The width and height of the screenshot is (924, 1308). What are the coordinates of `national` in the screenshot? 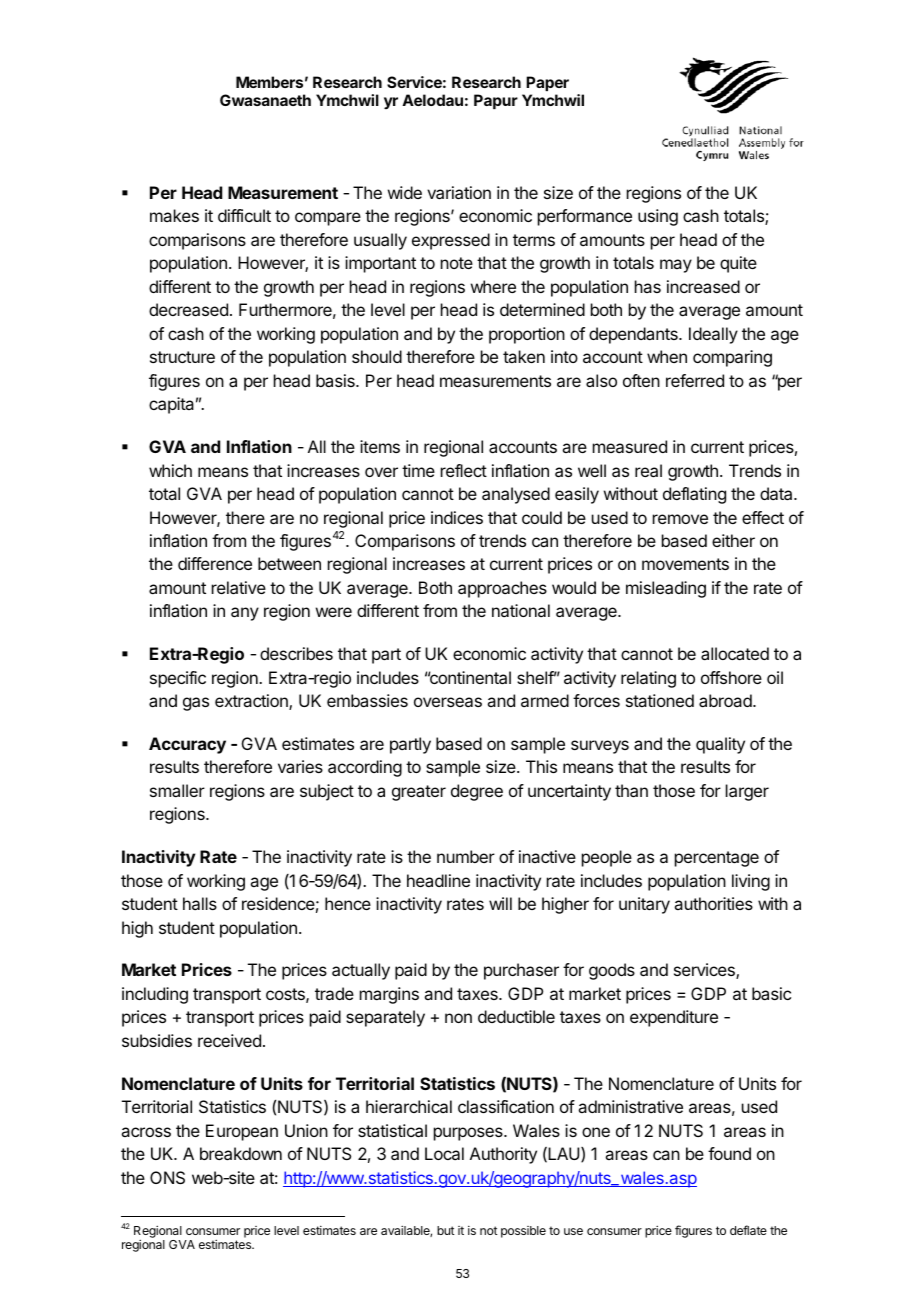 It's located at (521, 610).
